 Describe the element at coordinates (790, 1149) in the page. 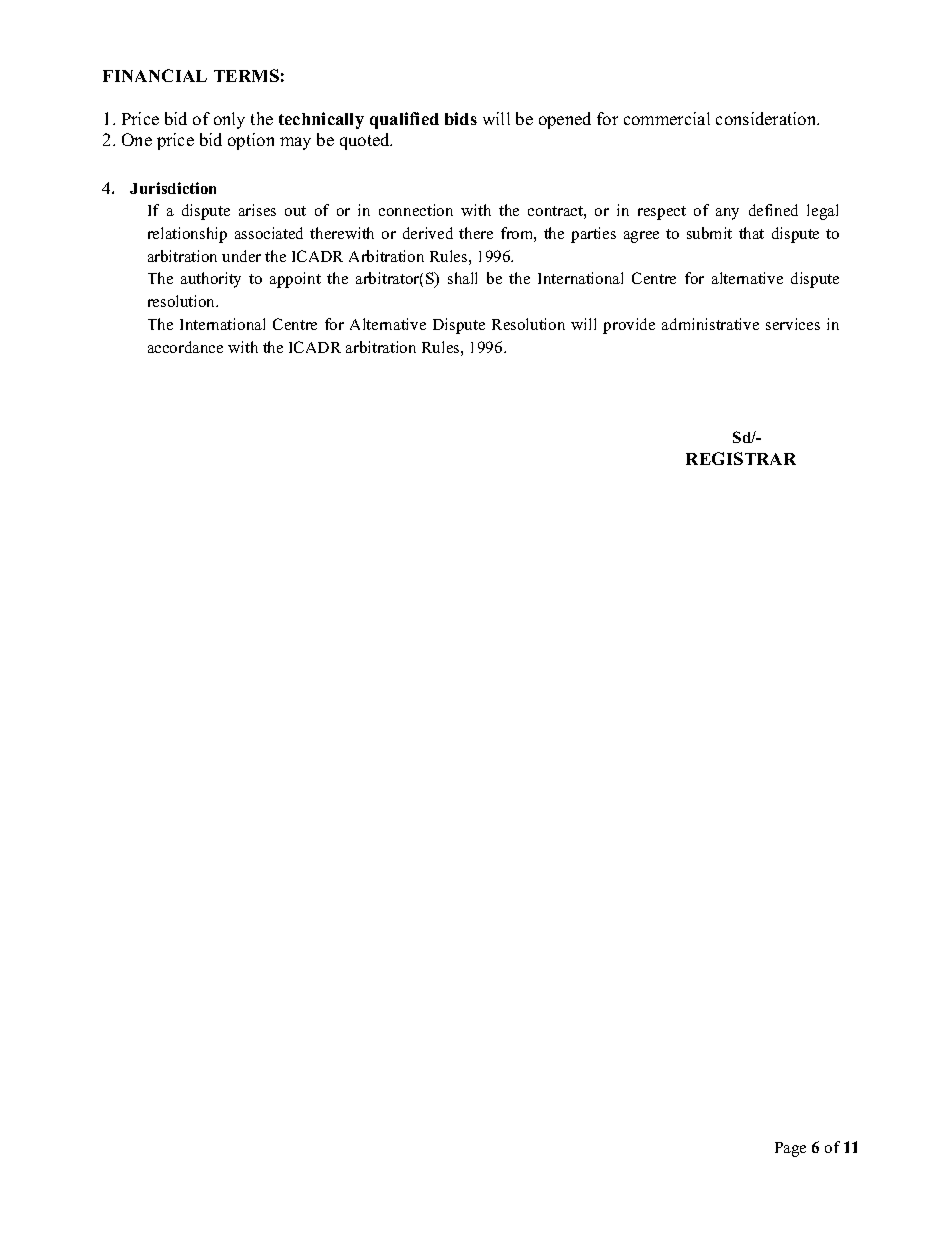

I see `Page` at that location.
